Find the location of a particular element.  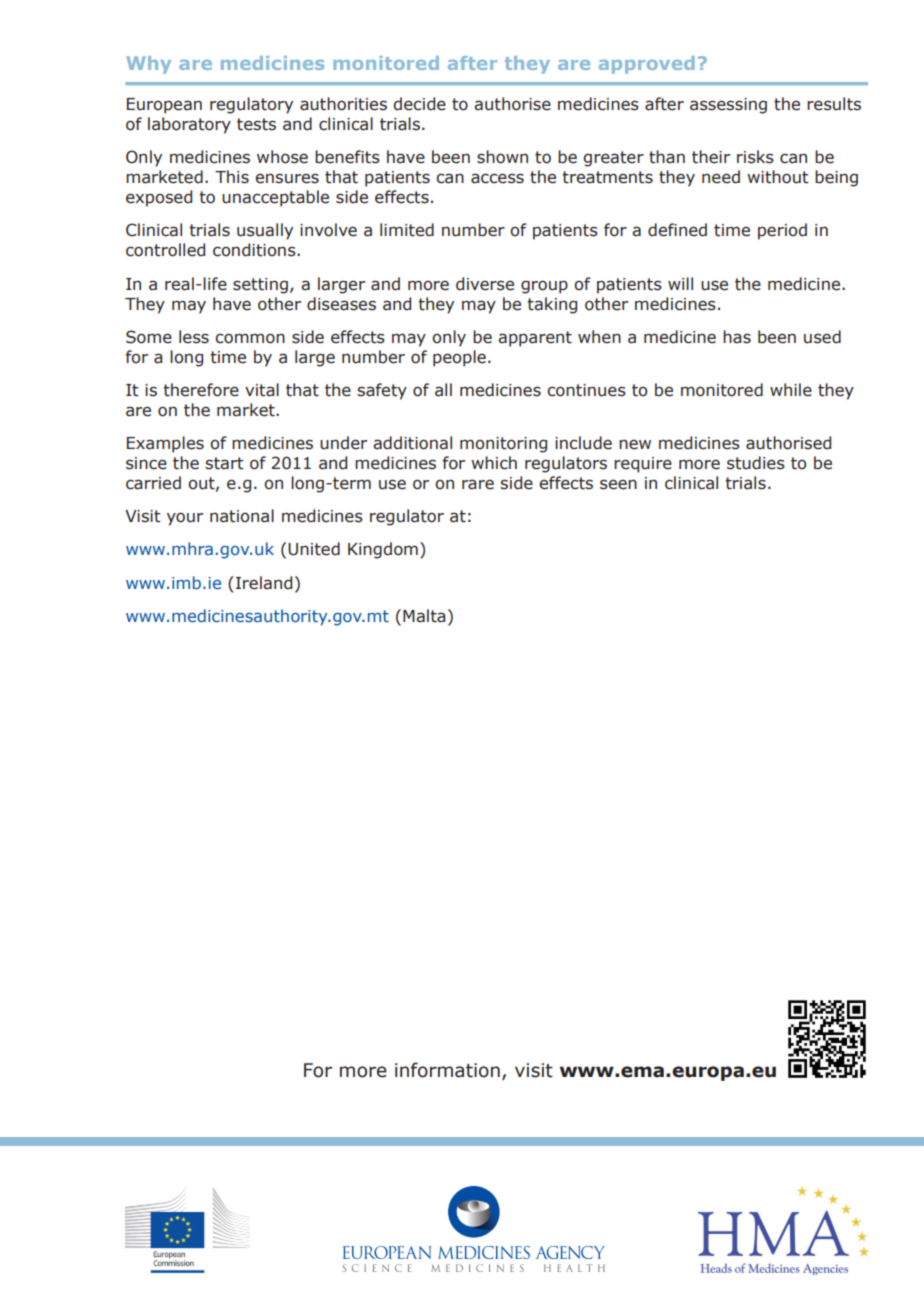

studies is located at coordinates (756, 463).
